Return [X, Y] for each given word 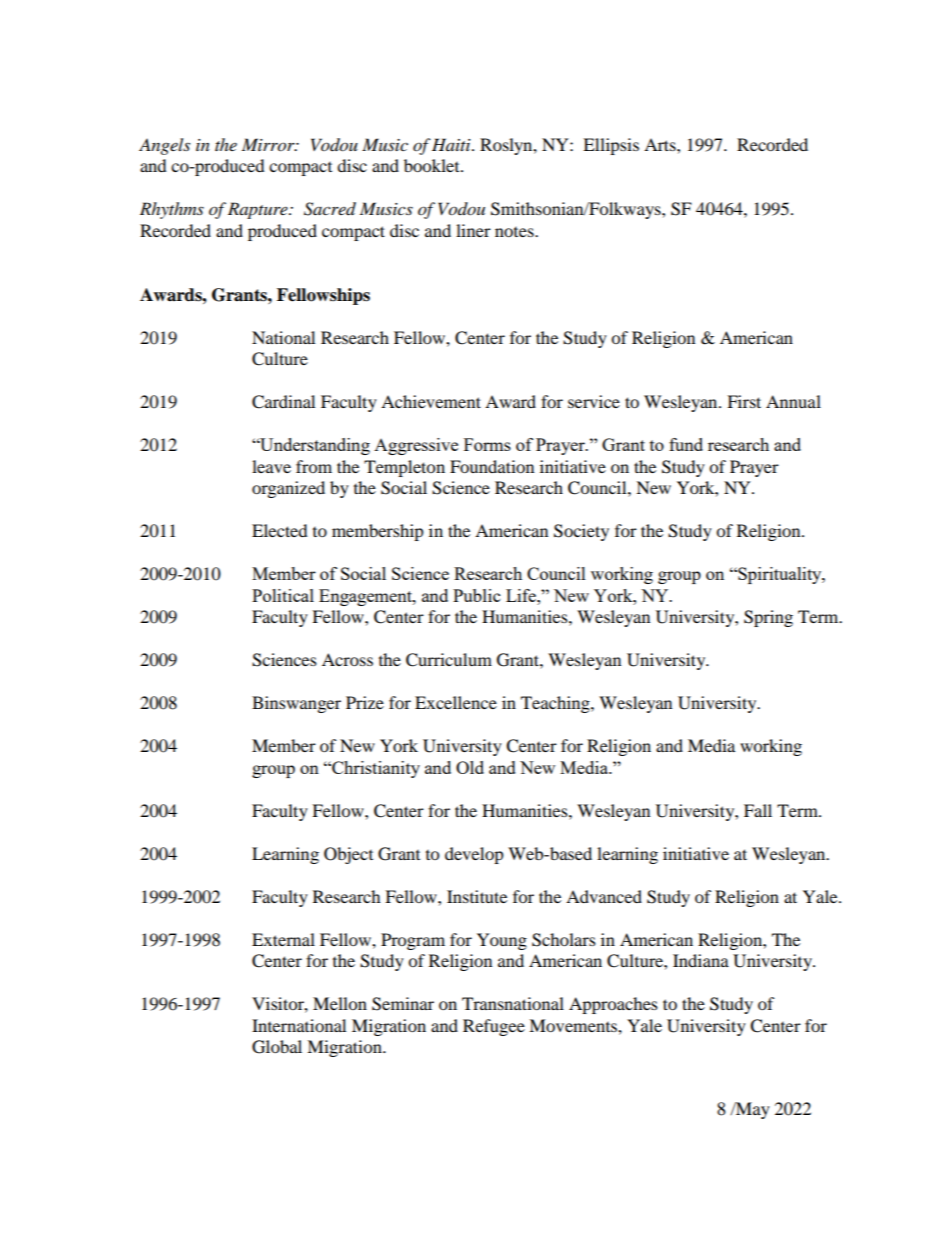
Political [283, 595]
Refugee [494, 1027]
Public [476, 595]
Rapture [259, 210]
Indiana [701, 960]
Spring [768, 618]
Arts [661, 144]
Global [277, 1047]
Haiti [452, 144]
